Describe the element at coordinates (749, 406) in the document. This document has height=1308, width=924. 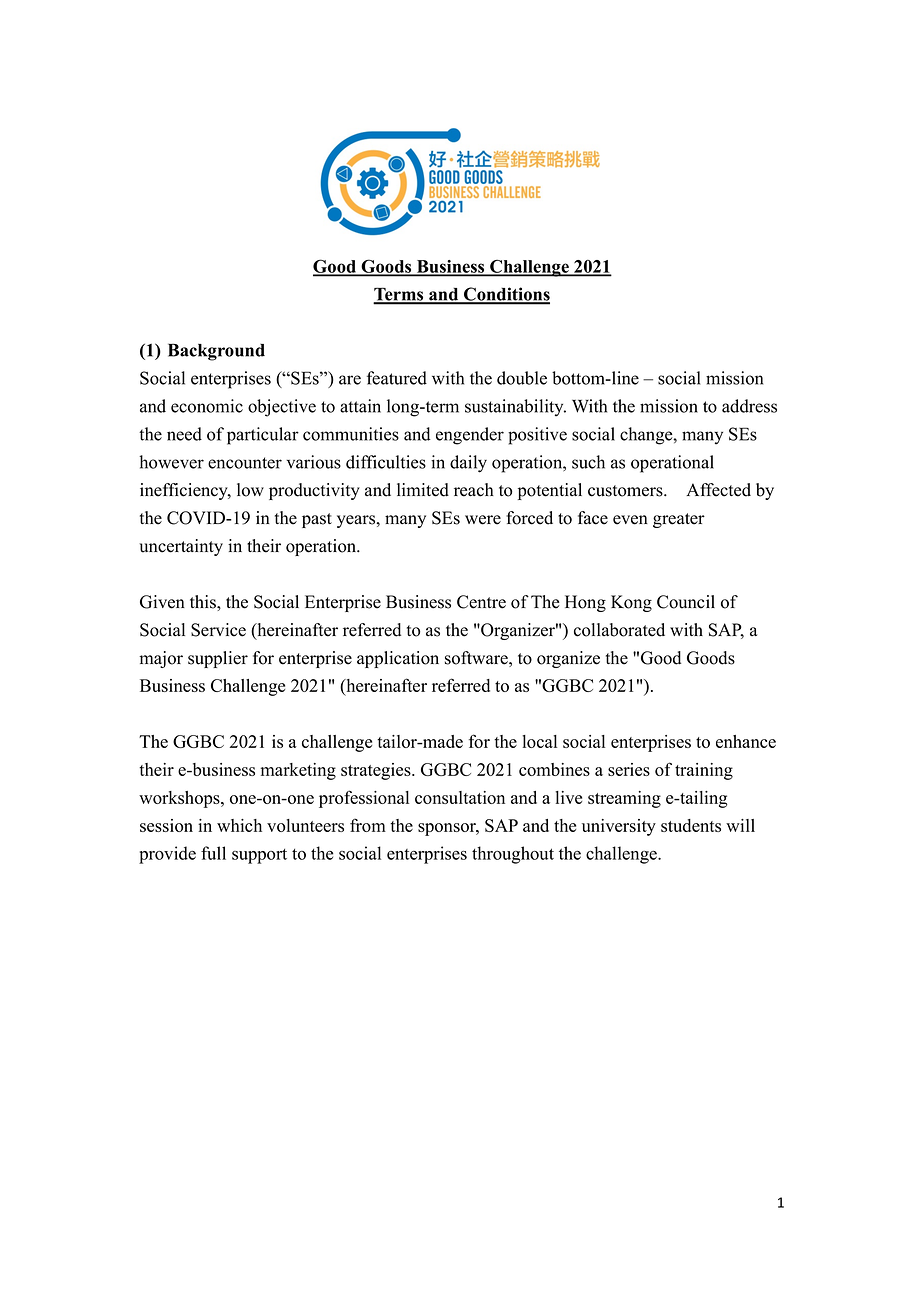
I see `address` at that location.
